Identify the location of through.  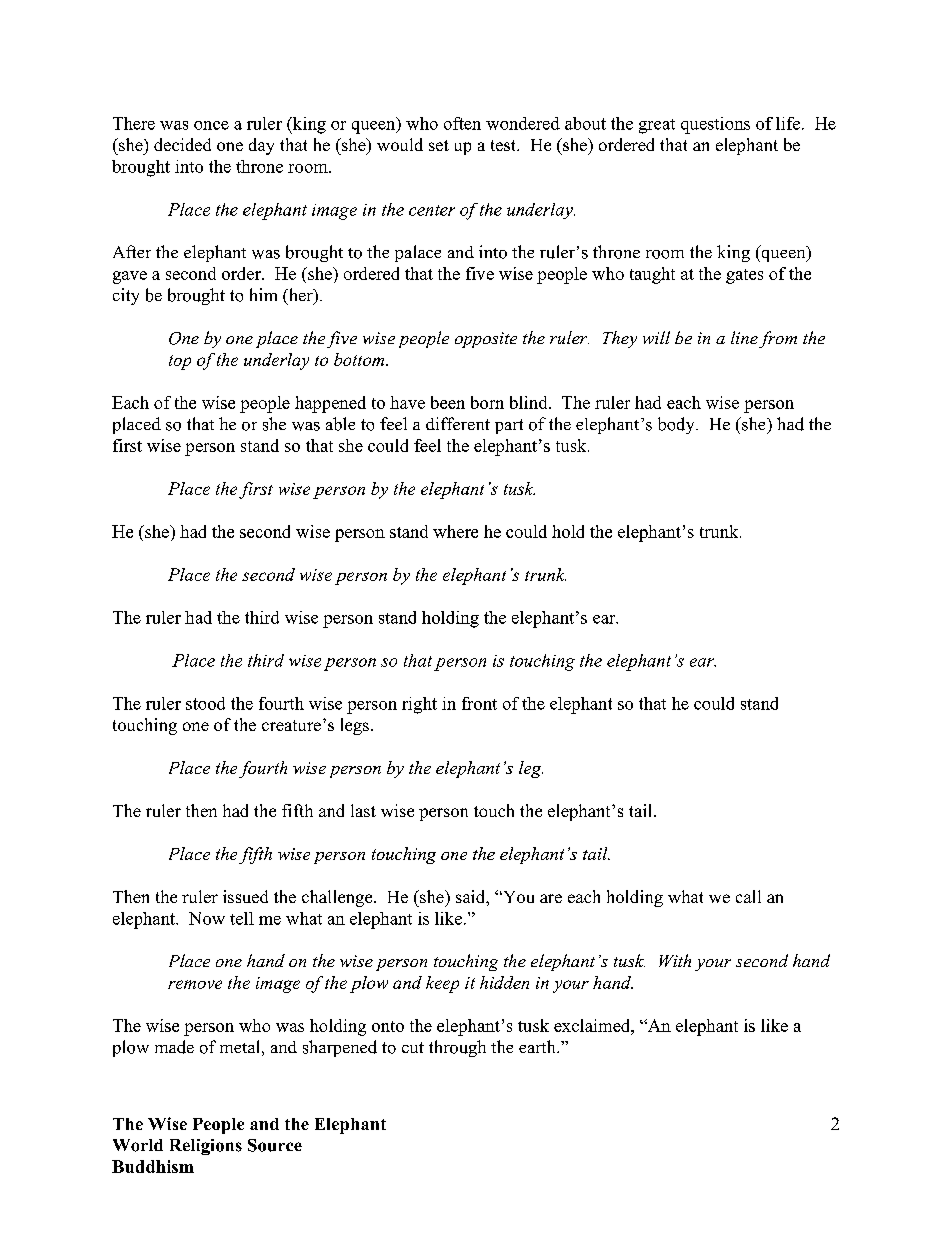
(457, 1048).
